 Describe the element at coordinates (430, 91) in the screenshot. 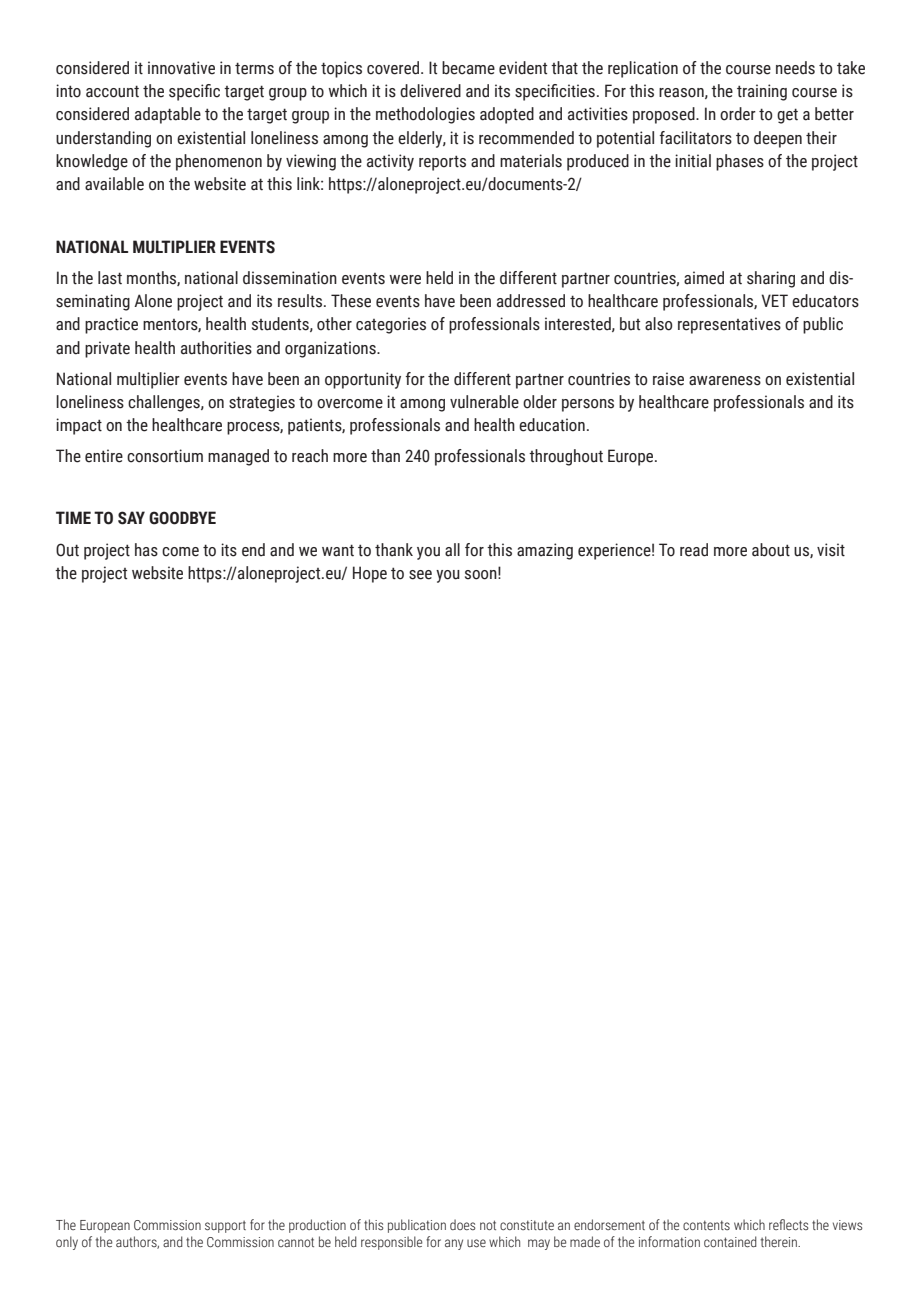

I see `delivered` at that location.
